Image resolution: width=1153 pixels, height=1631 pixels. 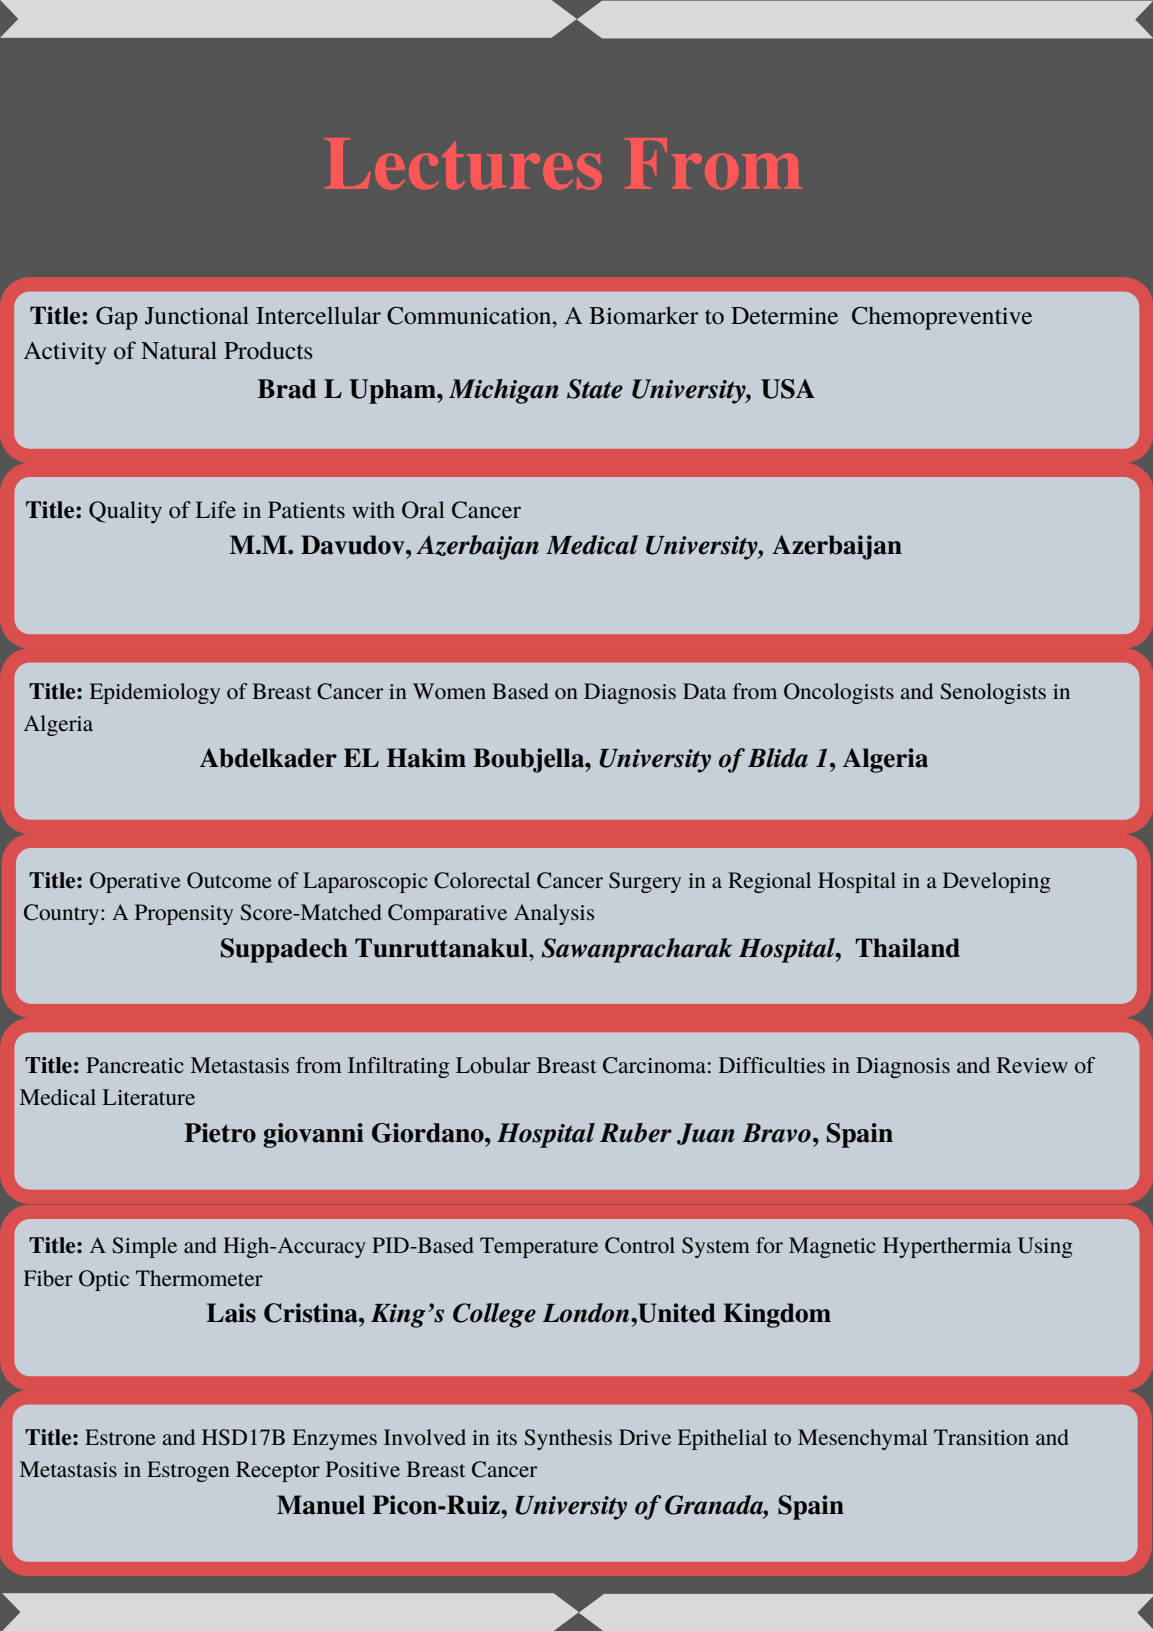 I want to click on Lectures, so click(x=463, y=164).
